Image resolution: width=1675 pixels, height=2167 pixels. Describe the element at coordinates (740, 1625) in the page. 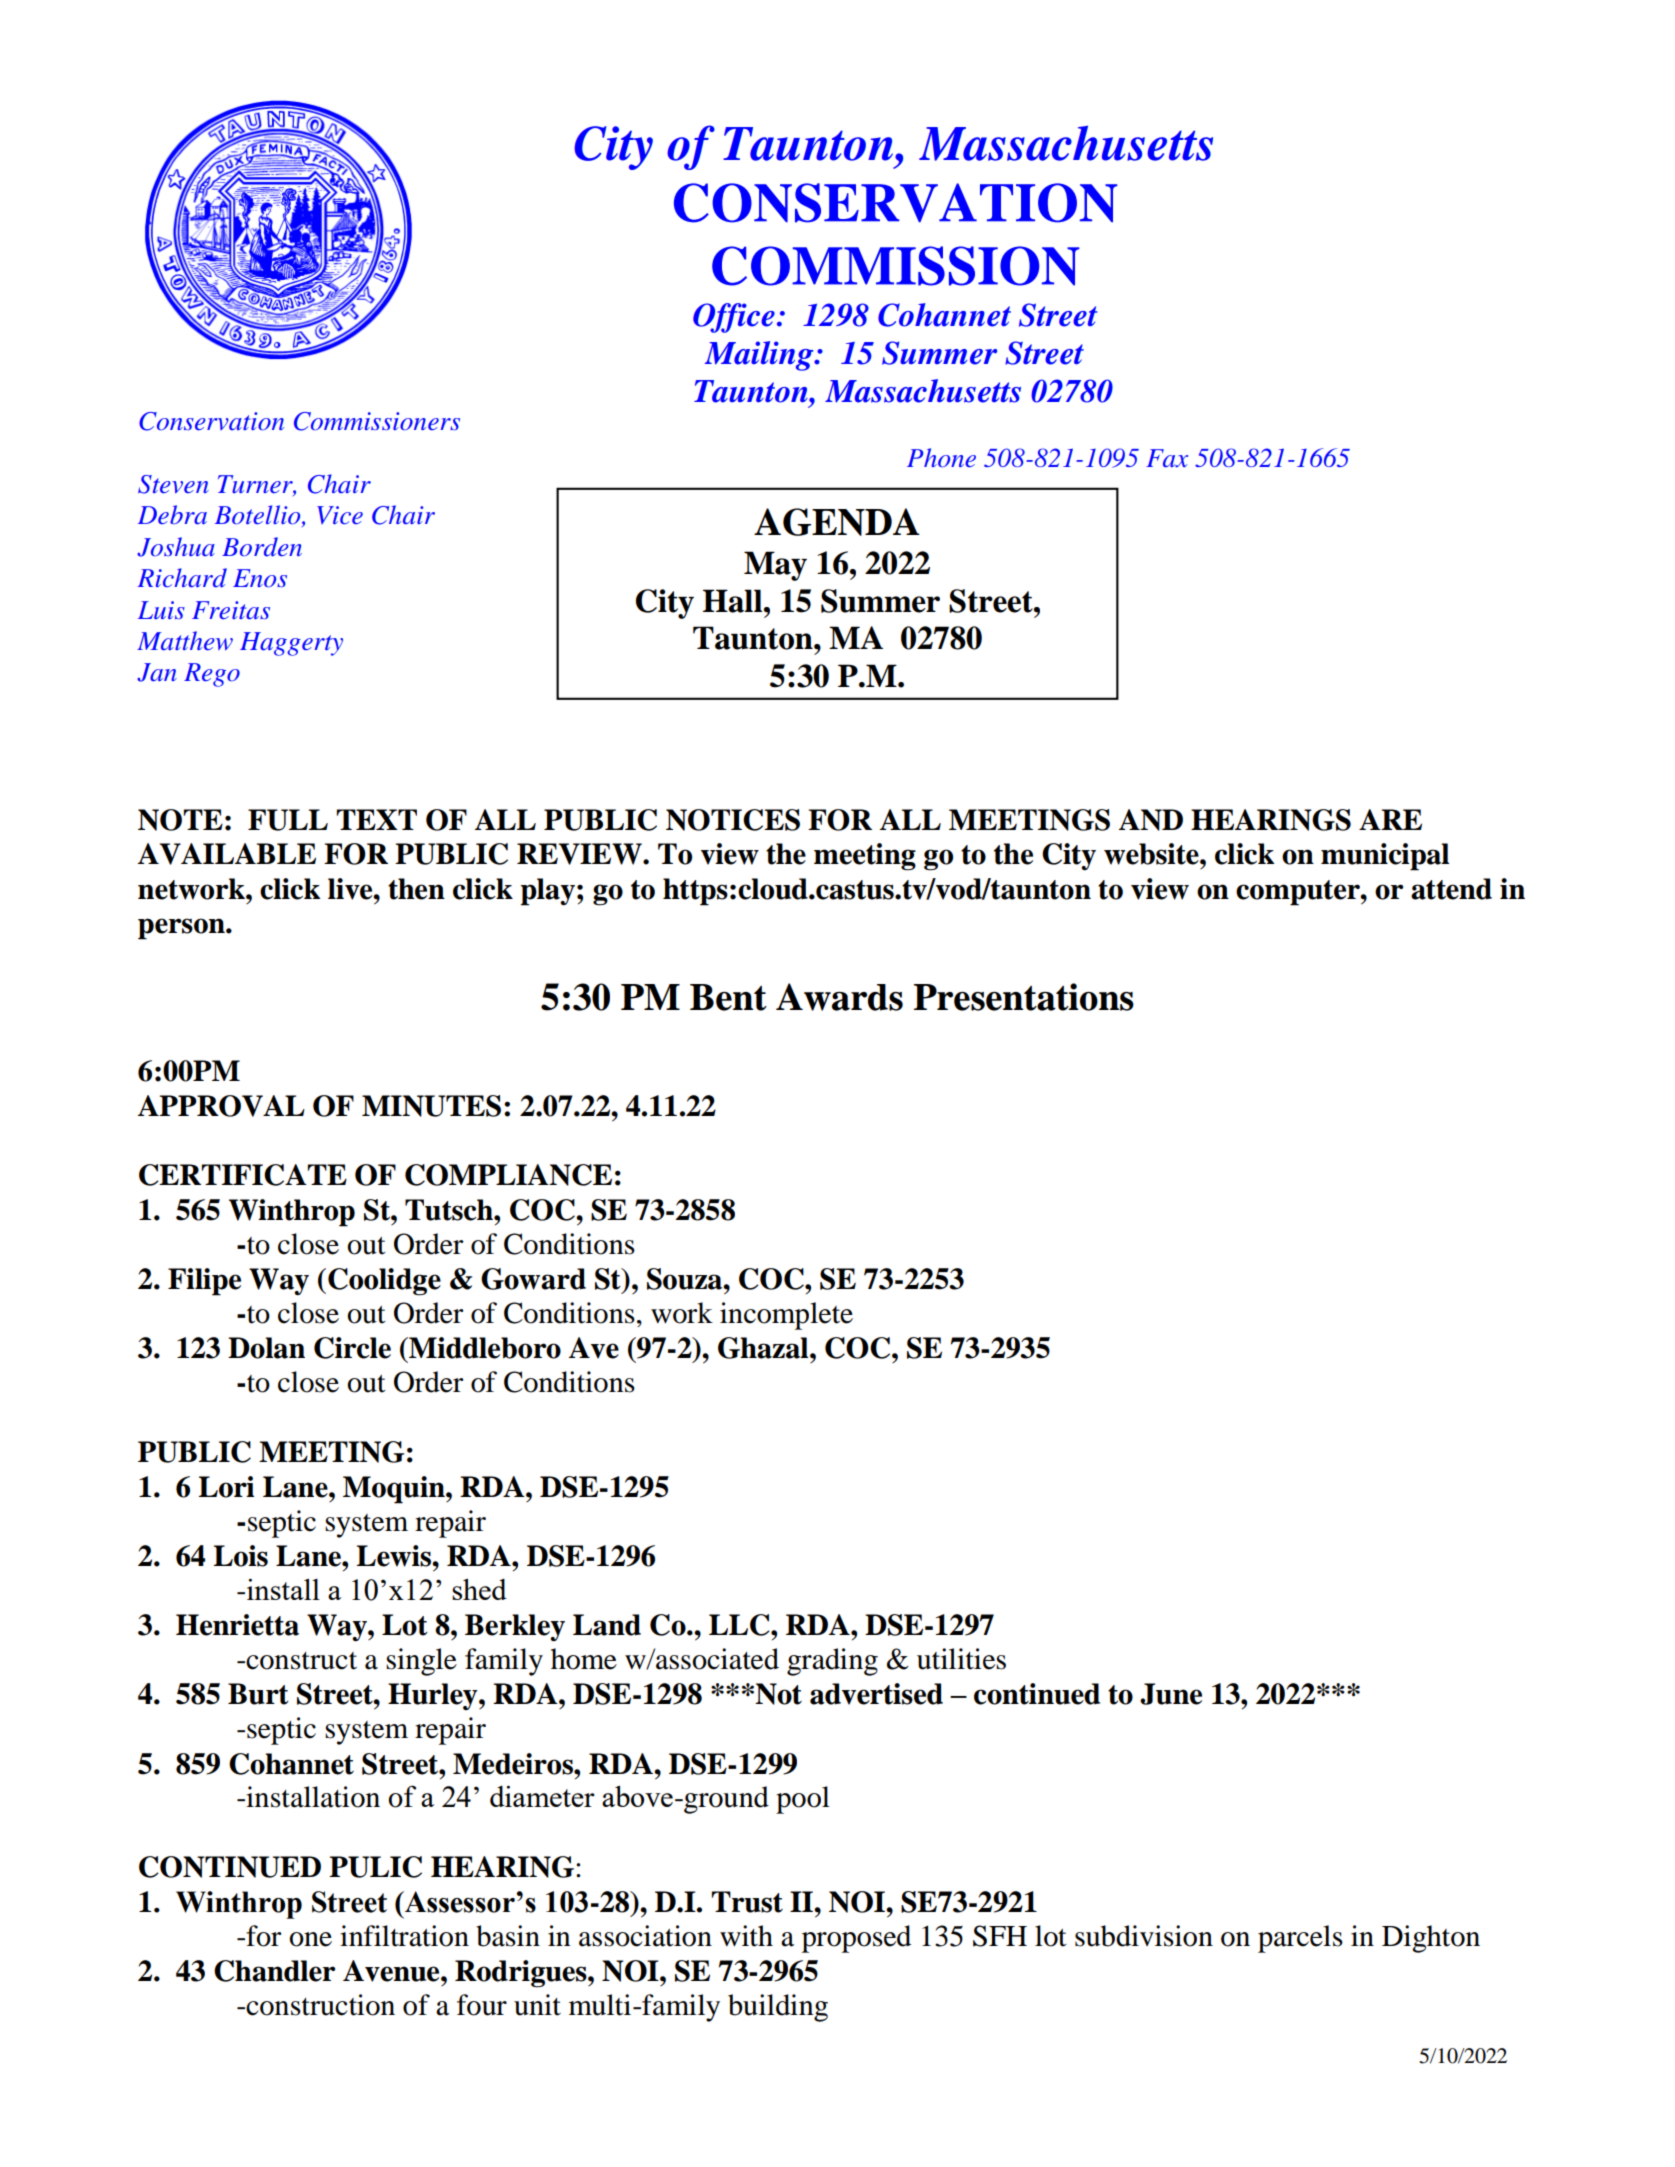

I see `LLC` at that location.
